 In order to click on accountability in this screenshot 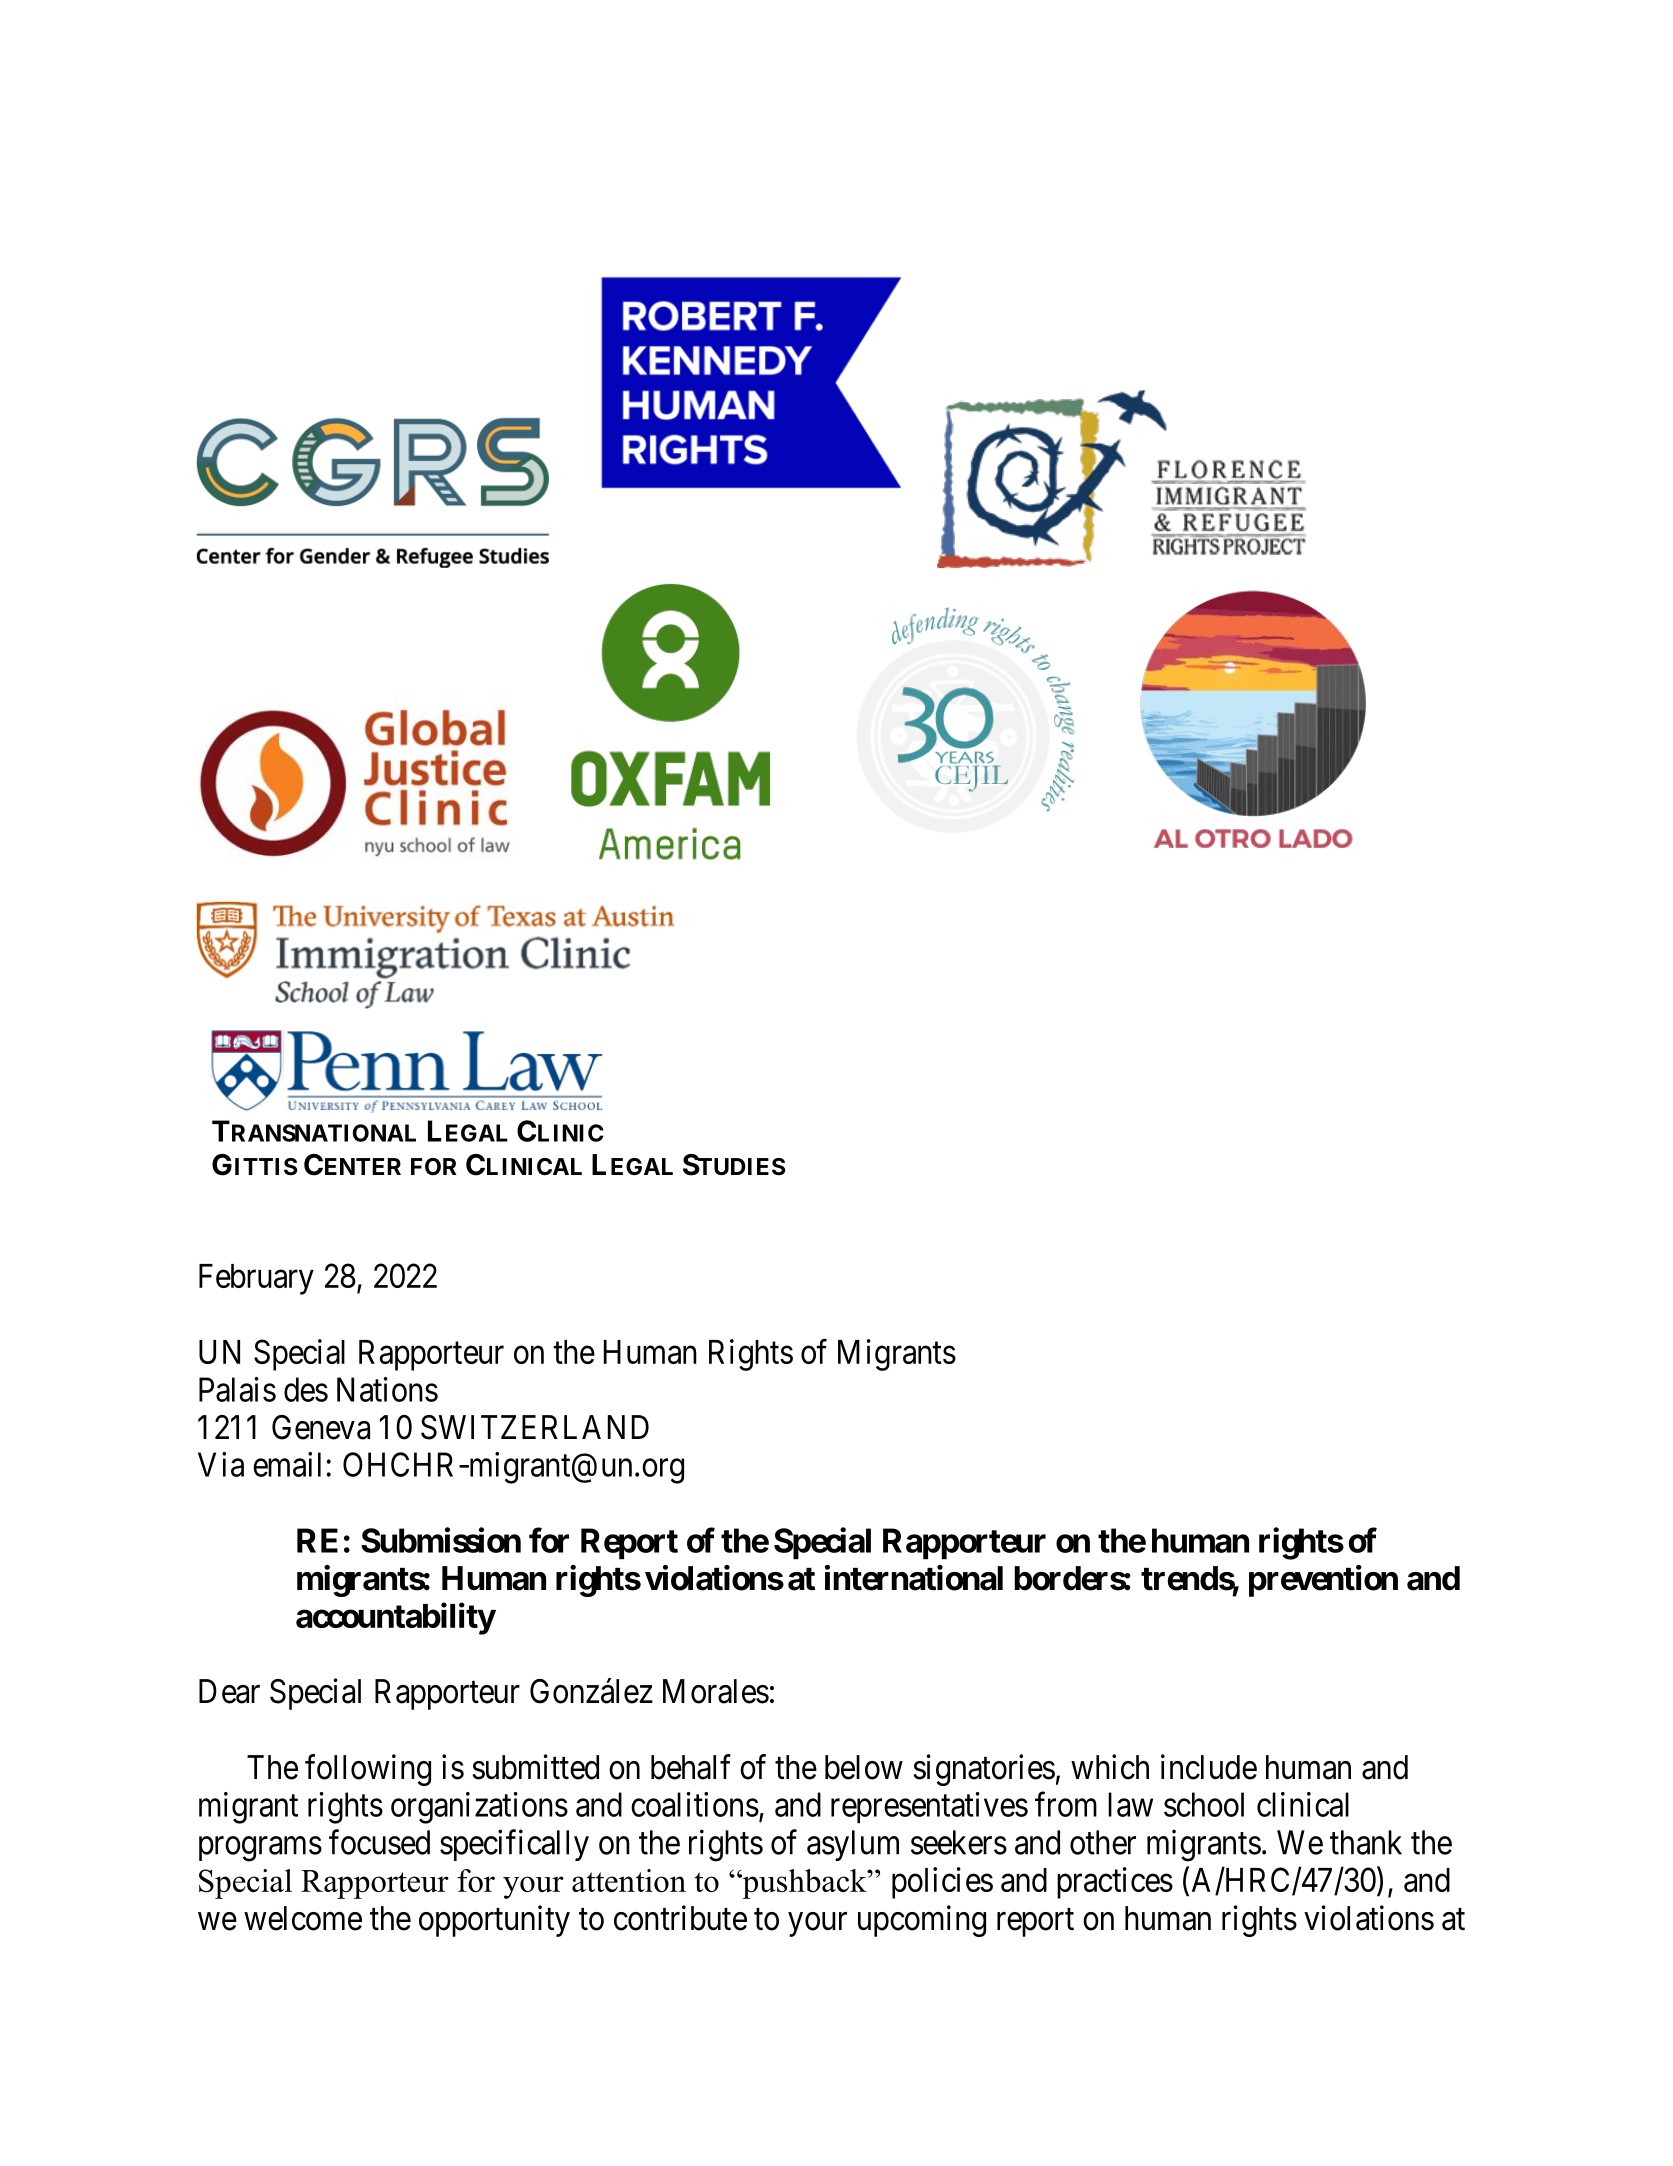, I will do `click(395, 1619)`.
